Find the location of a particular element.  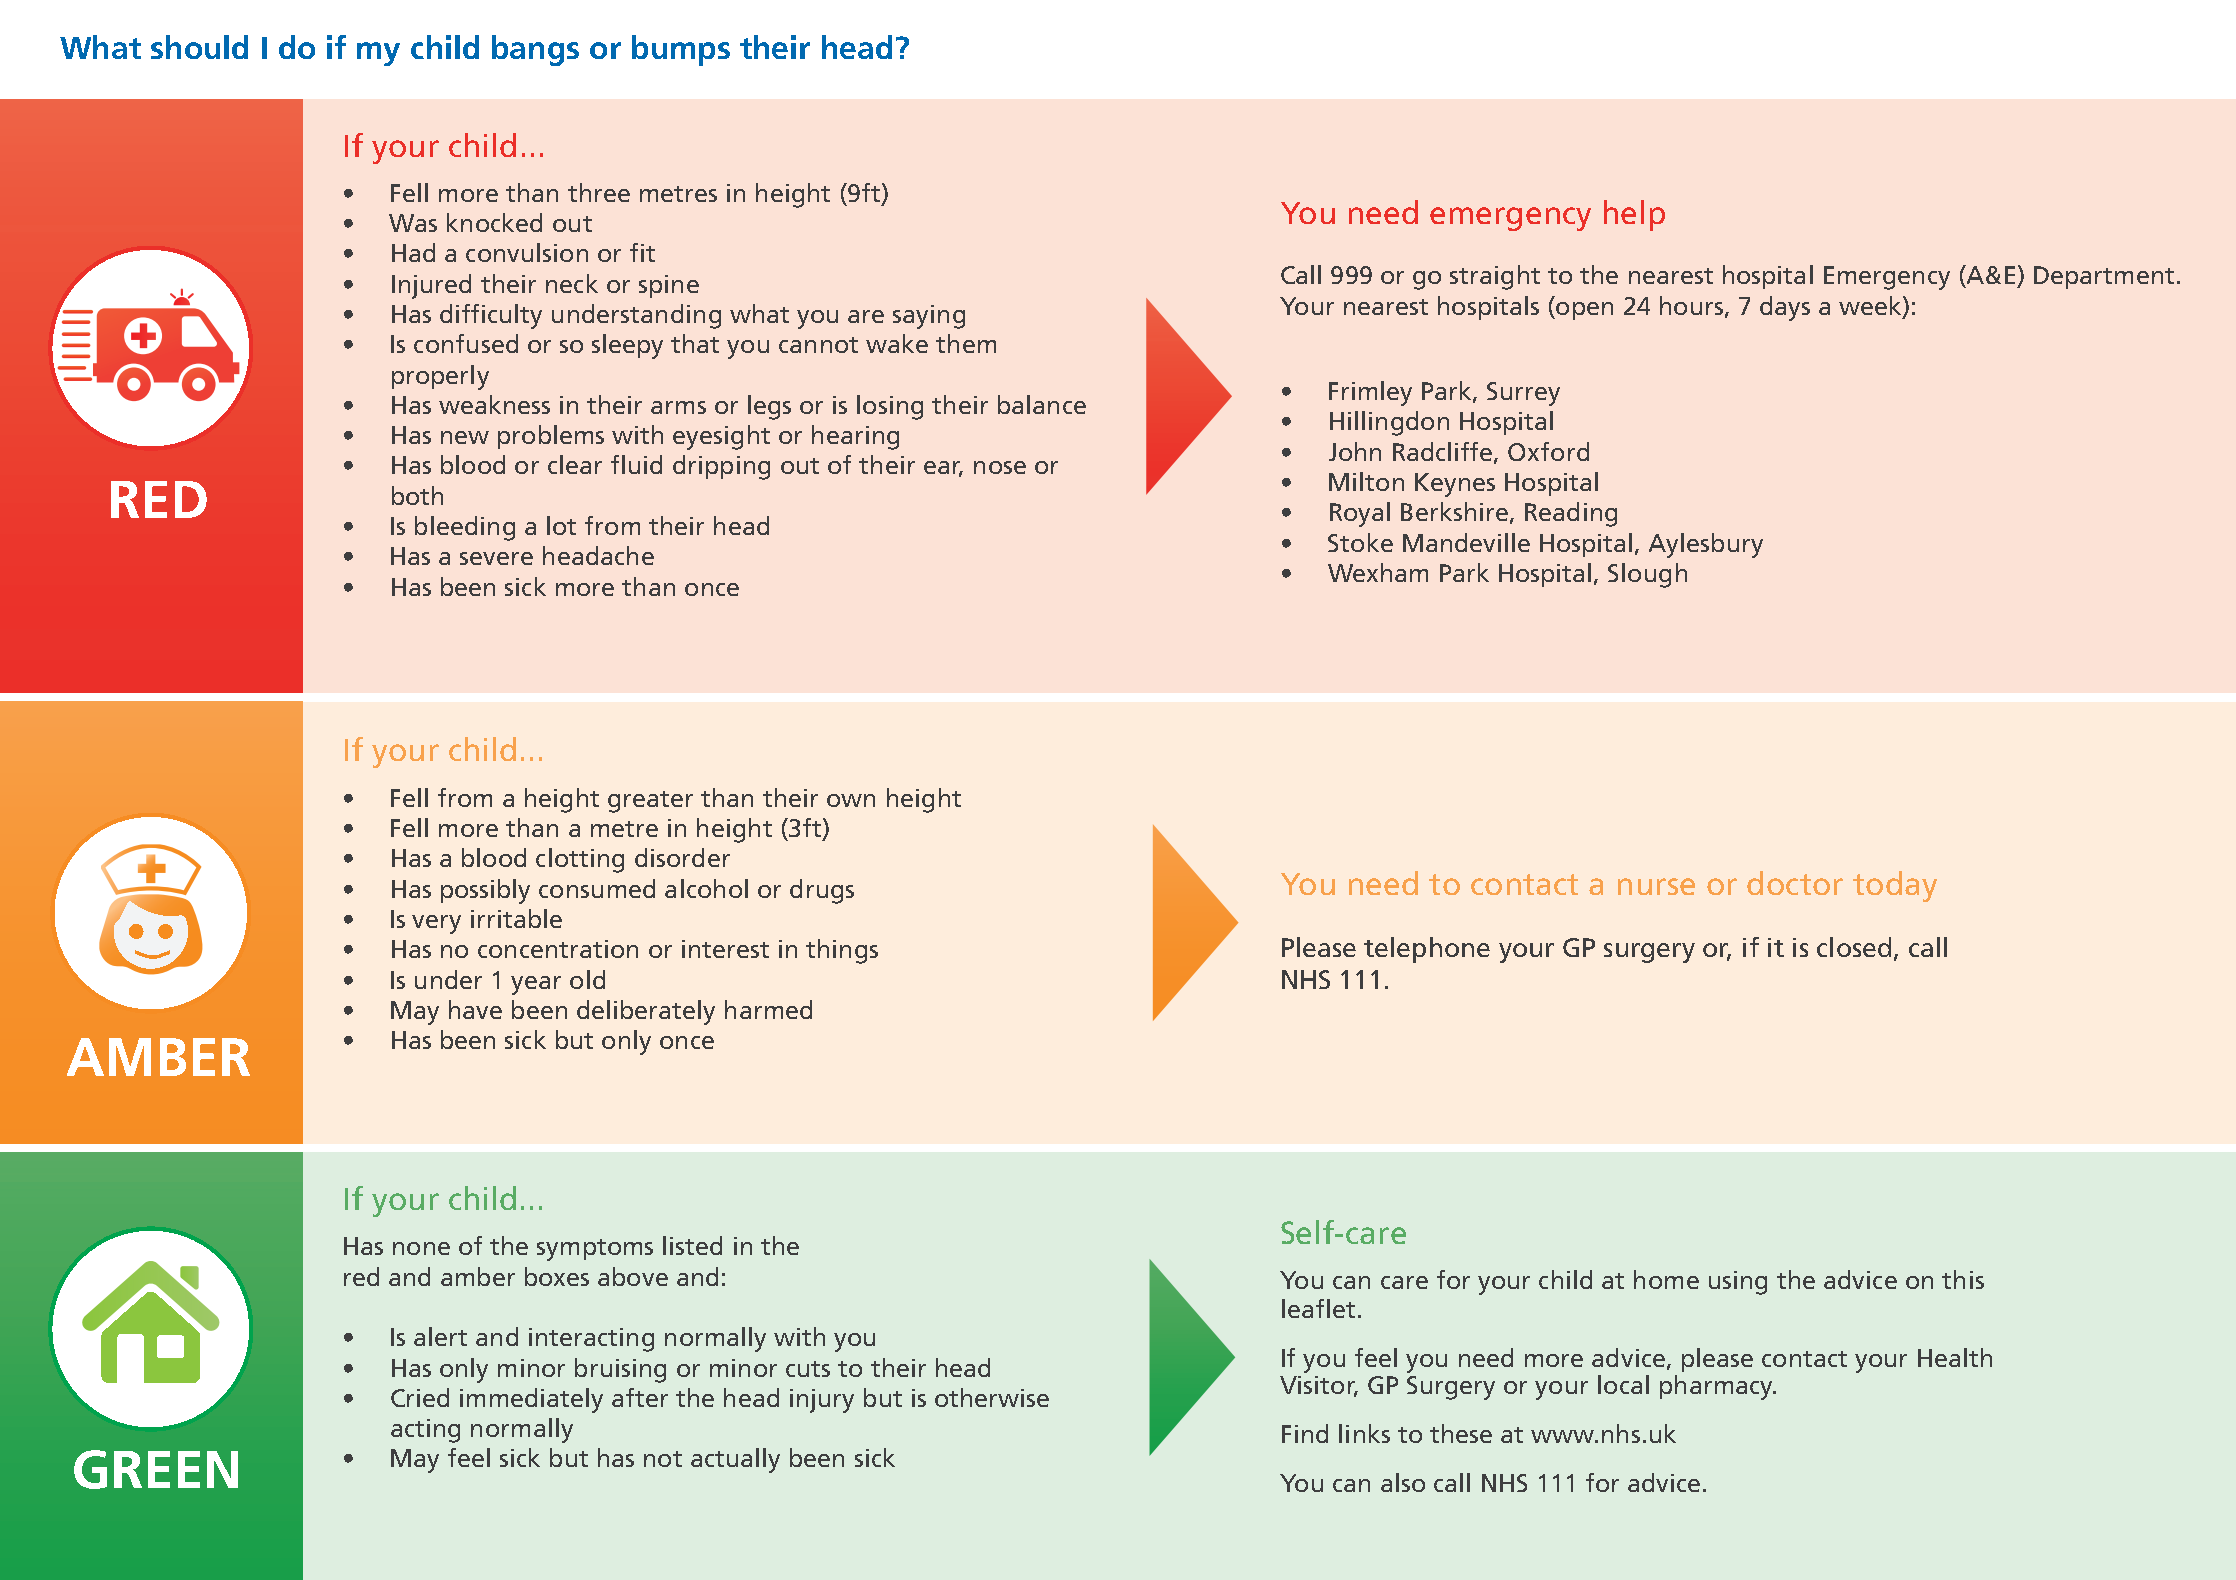

help is located at coordinates (1634, 215).
